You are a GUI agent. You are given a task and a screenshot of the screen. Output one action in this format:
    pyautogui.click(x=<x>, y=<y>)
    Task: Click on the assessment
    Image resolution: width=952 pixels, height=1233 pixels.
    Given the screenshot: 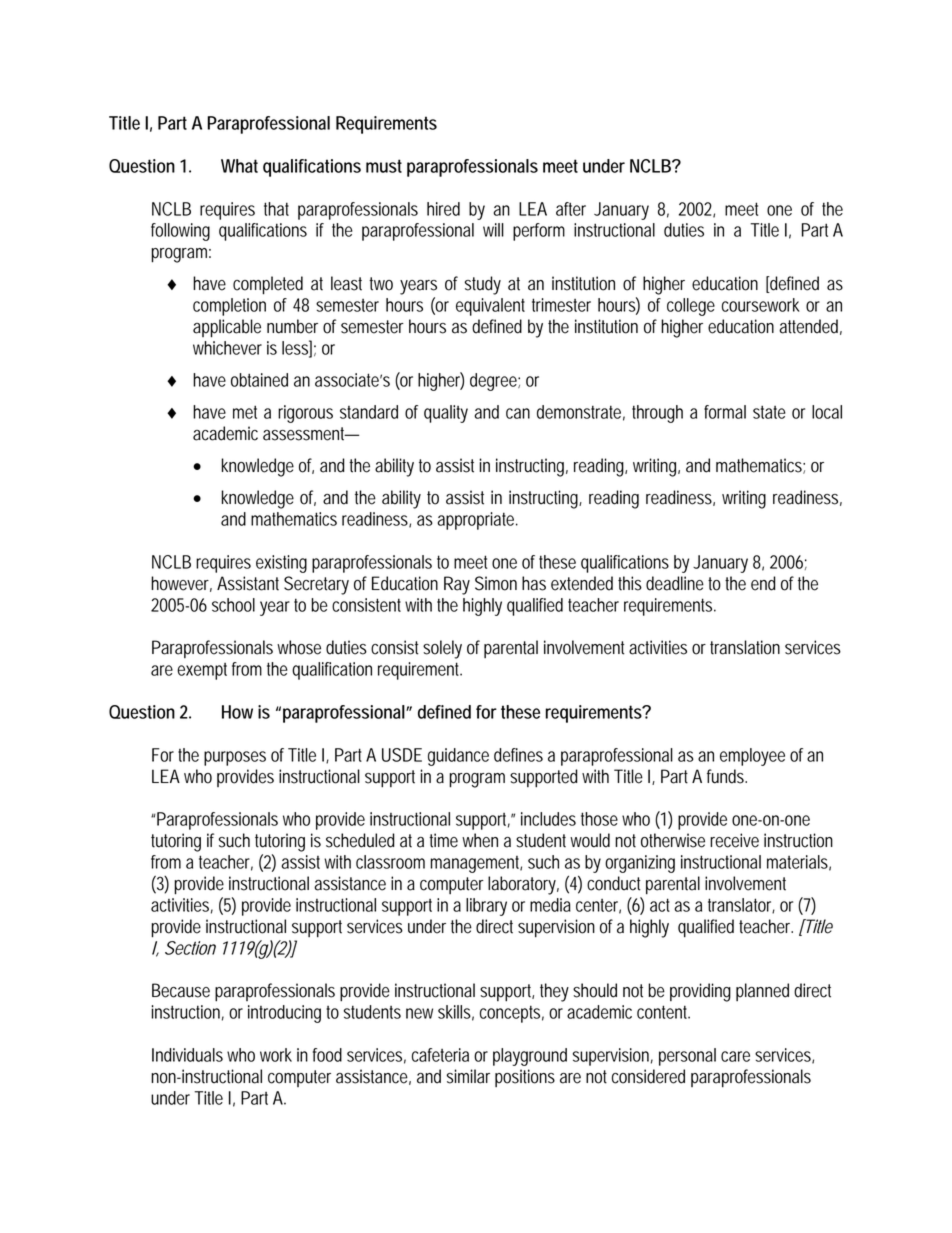 What is the action you would take?
    pyautogui.click(x=305, y=434)
